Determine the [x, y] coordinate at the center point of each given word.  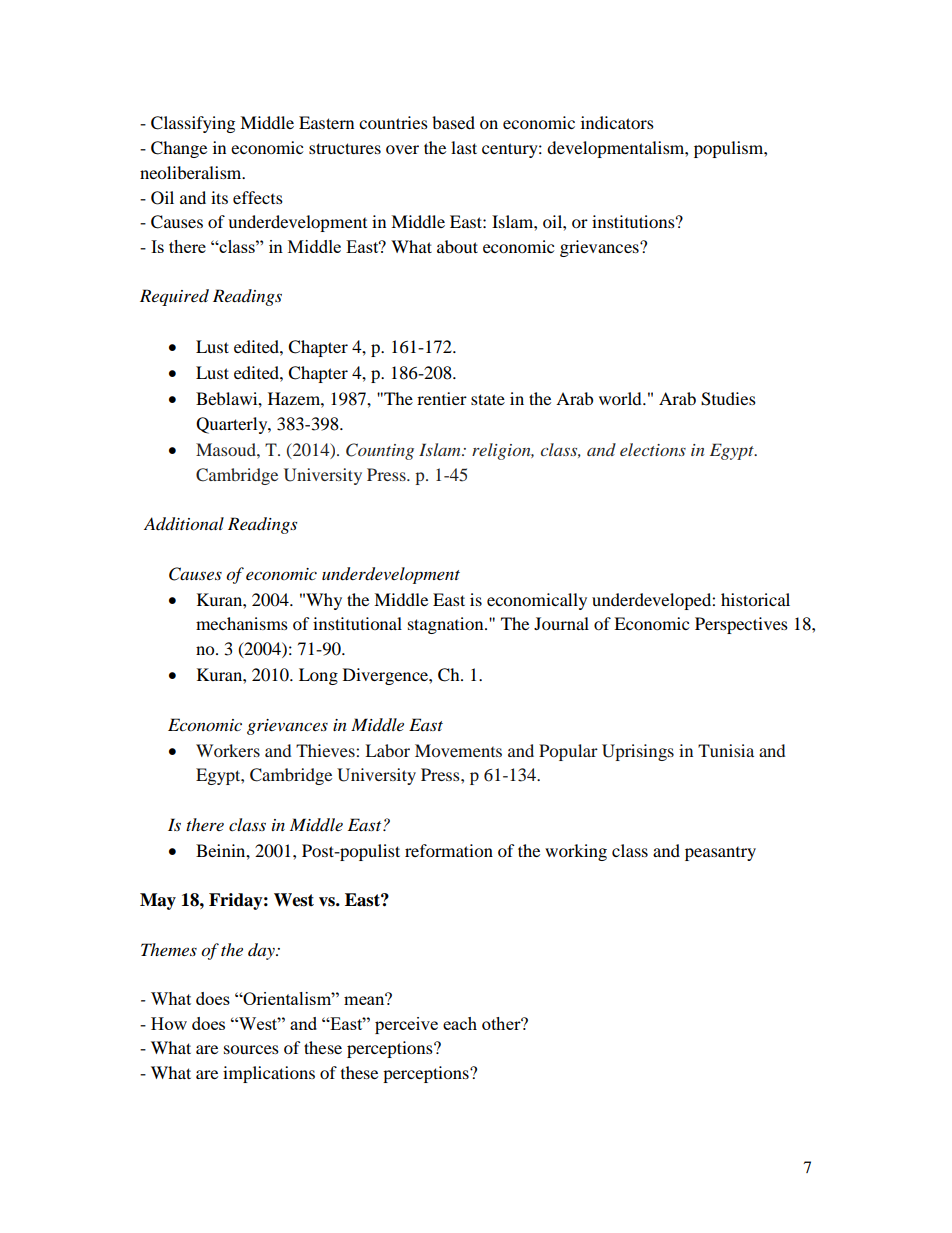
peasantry [720, 854]
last [464, 147]
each [460, 1023]
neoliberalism [192, 172]
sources [251, 1049]
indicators [617, 122]
